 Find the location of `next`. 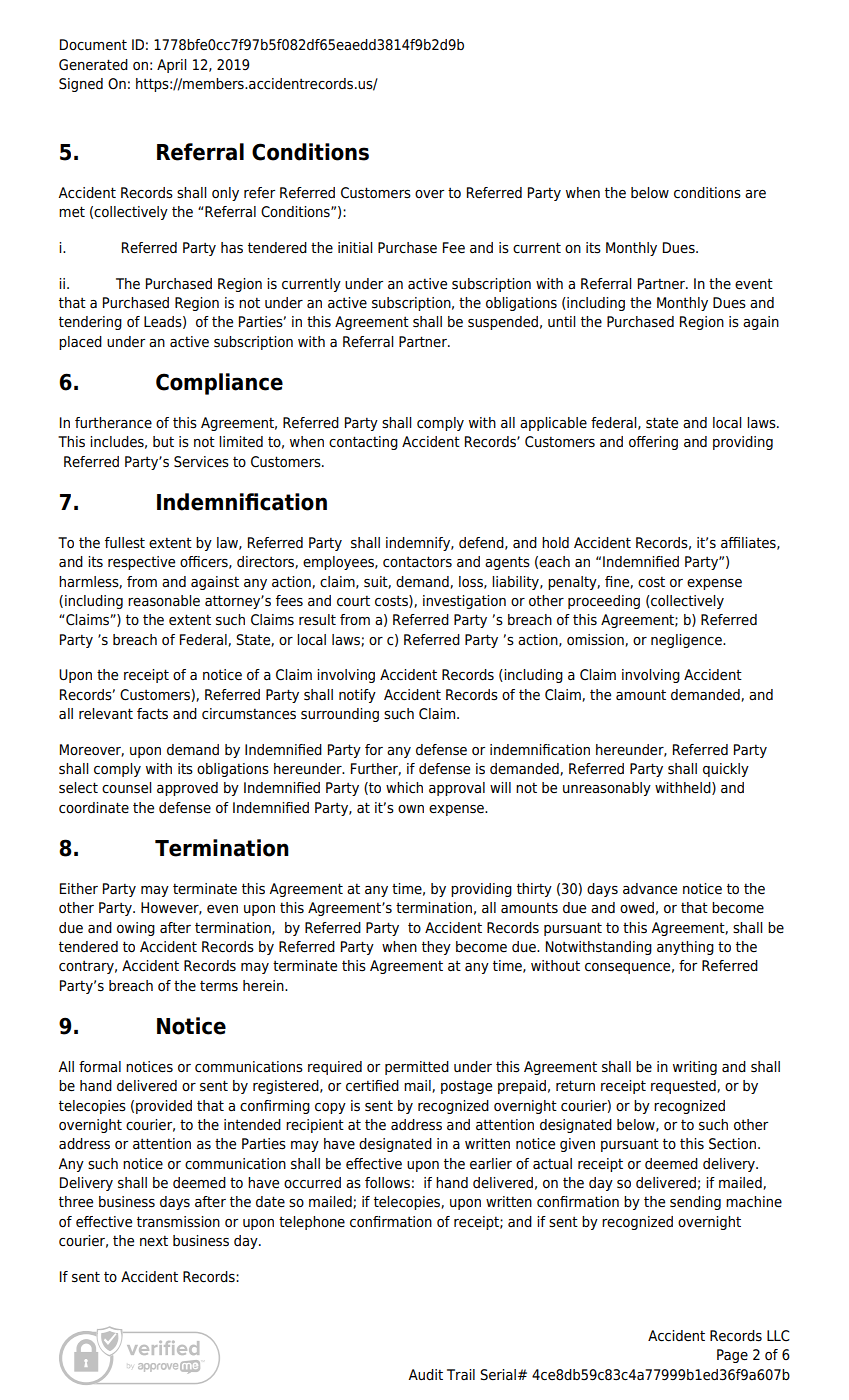

next is located at coordinates (154, 1241).
